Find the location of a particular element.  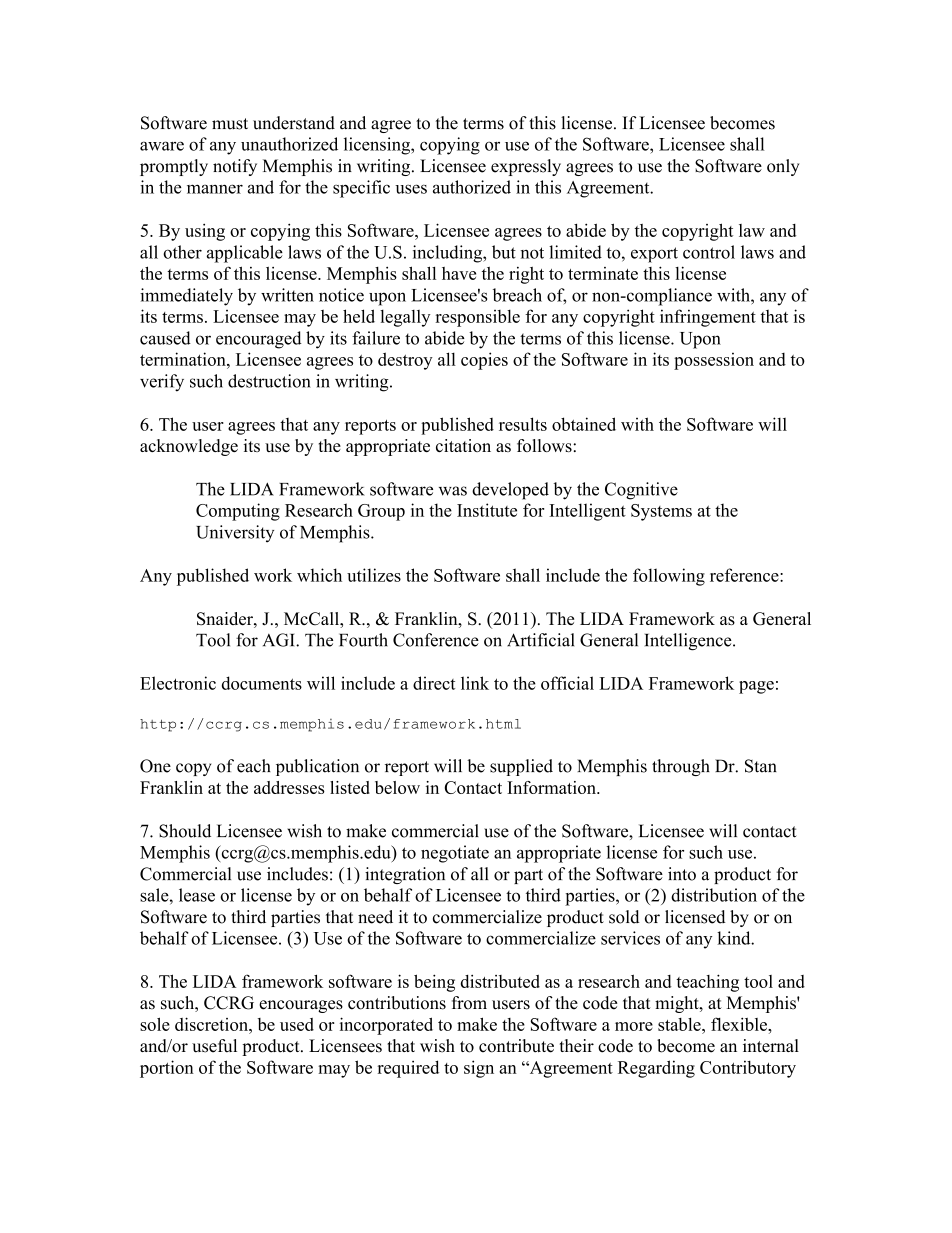

encouraged is located at coordinates (259, 340).
